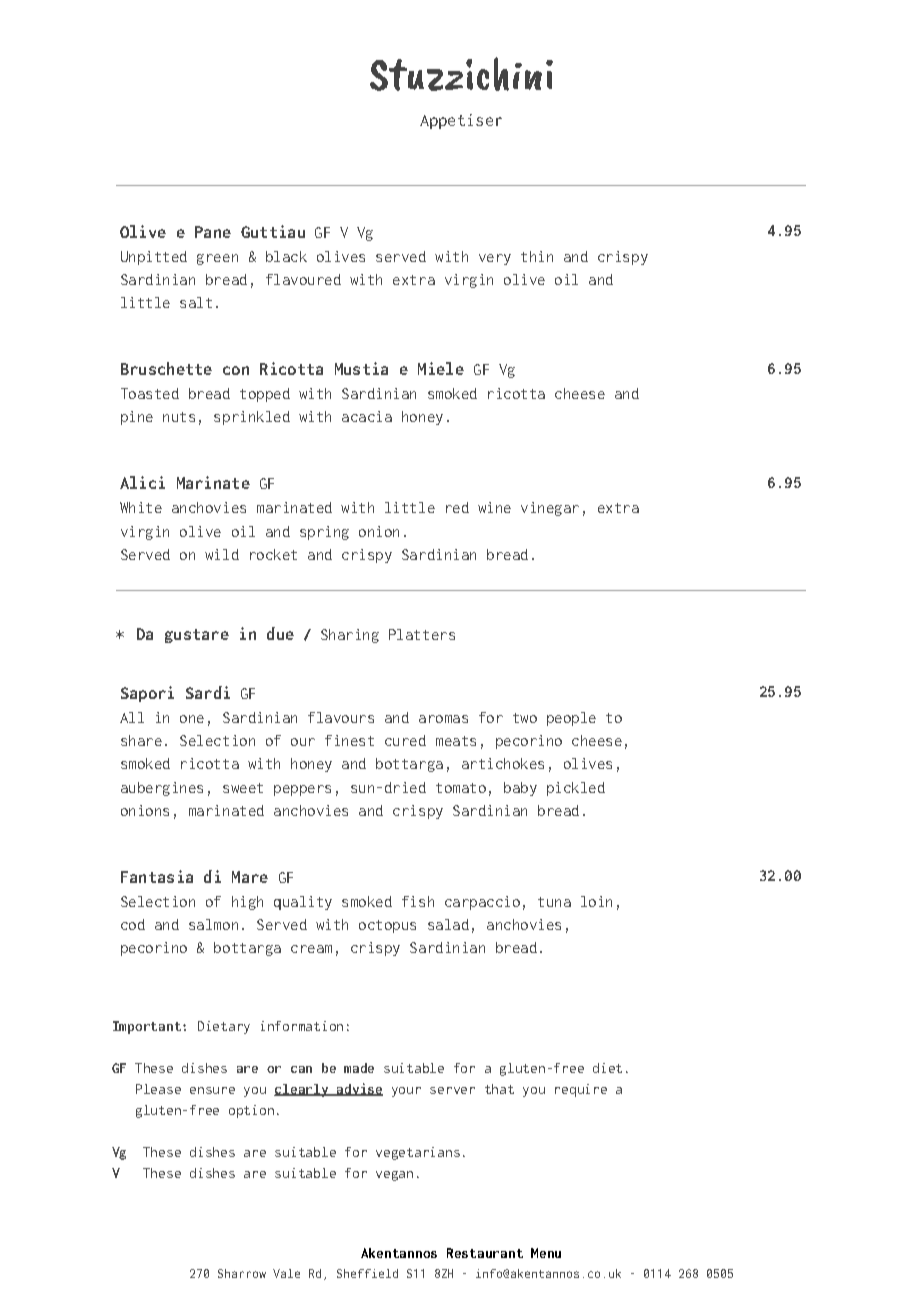  What do you see at coordinates (546, 1253) in the screenshot?
I see `Menu` at bounding box center [546, 1253].
